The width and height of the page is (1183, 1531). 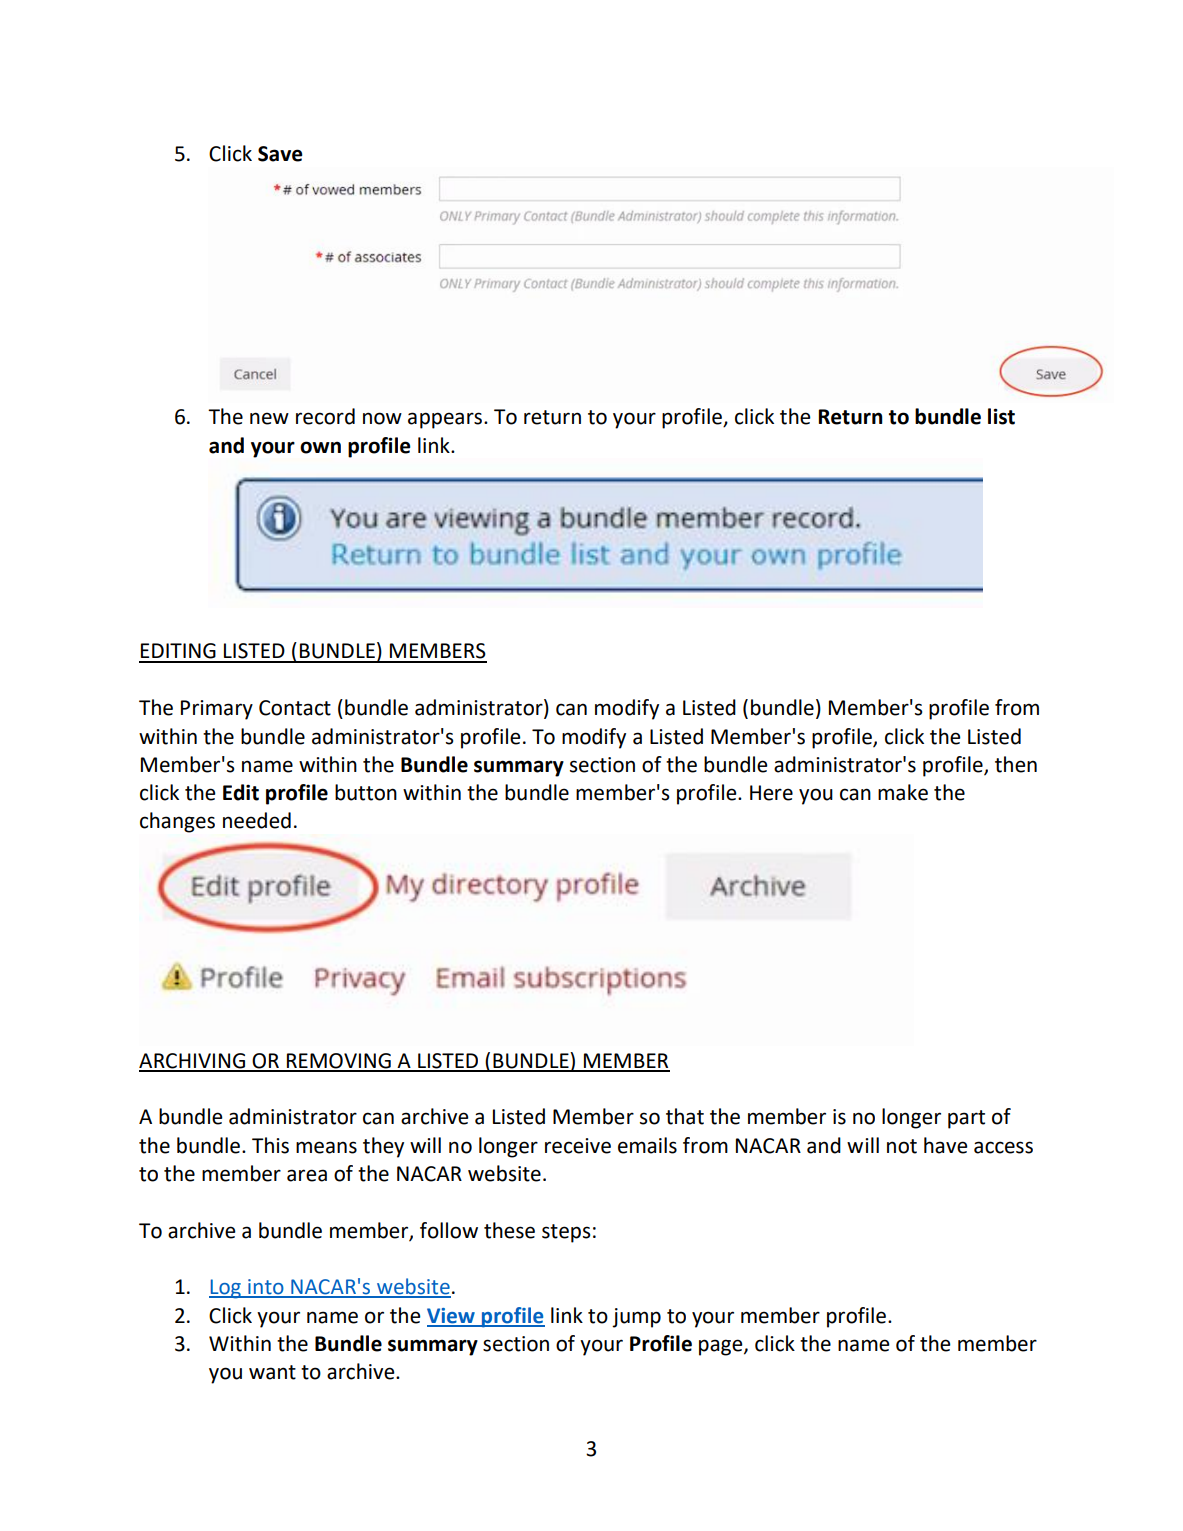 I want to click on now, so click(x=382, y=418).
